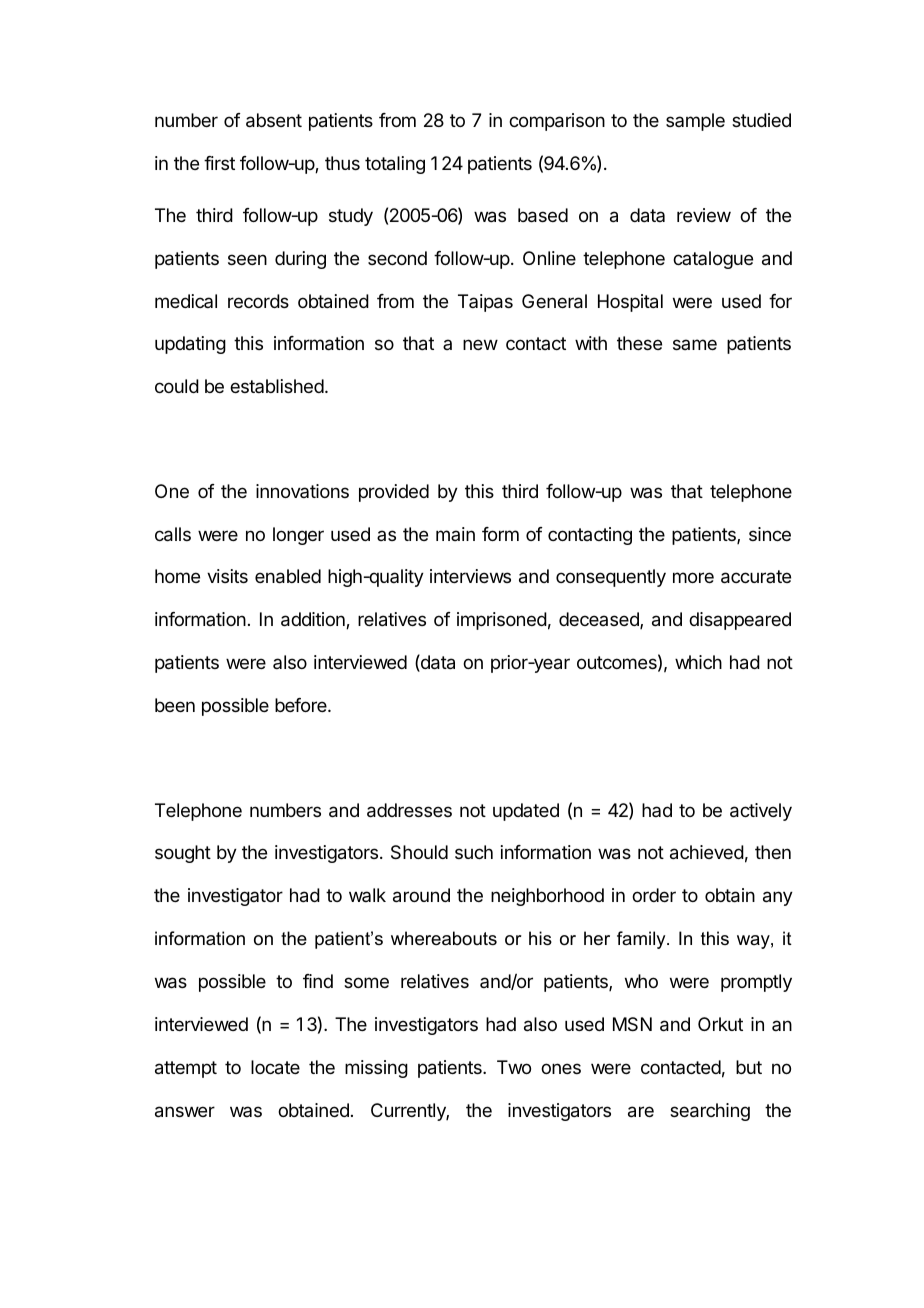 This document has height=1308, width=924. What do you see at coordinates (695, 344) in the document?
I see `same` at bounding box center [695, 344].
